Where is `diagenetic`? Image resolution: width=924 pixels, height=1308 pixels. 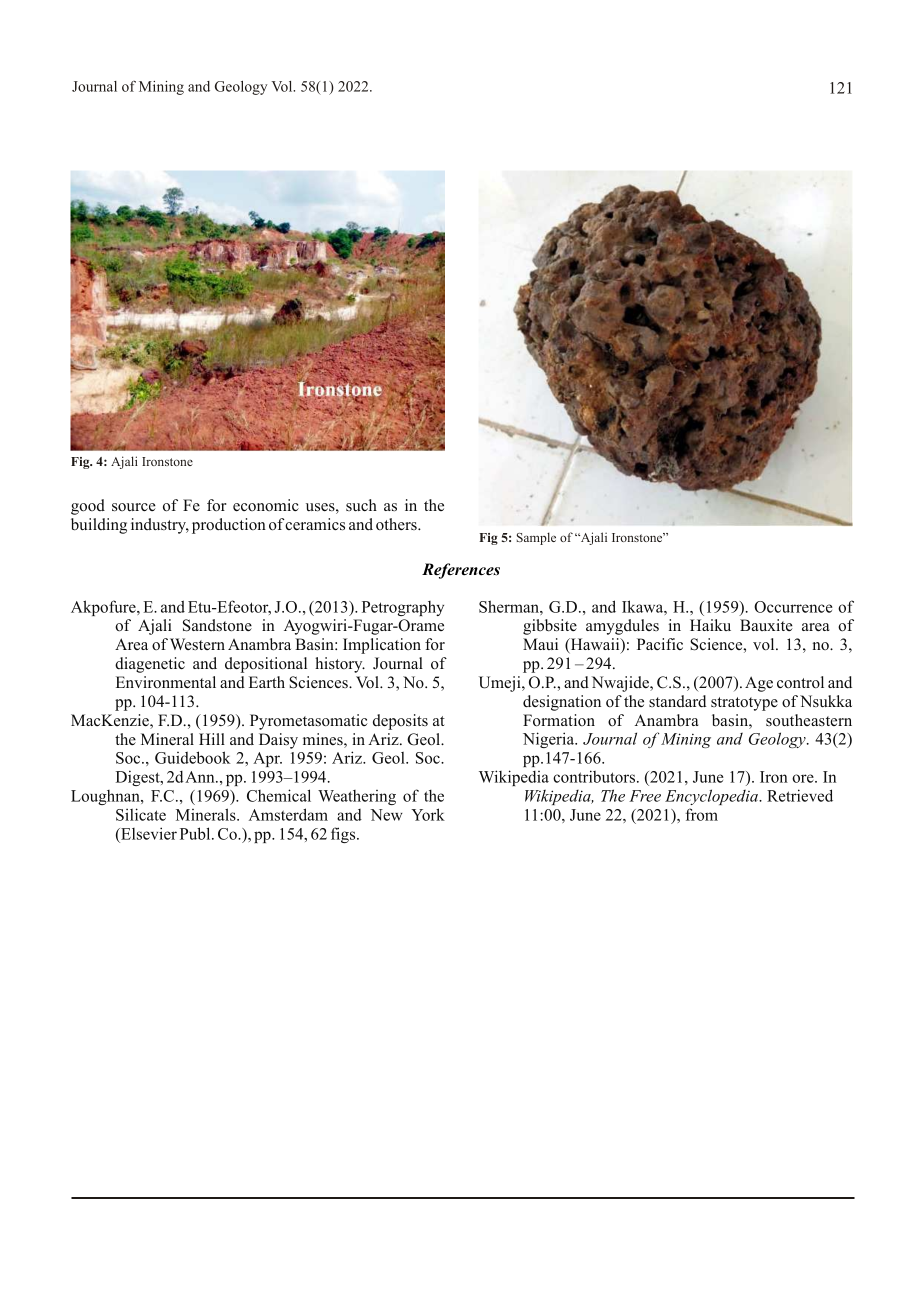 diagenetic is located at coordinates (150, 665).
